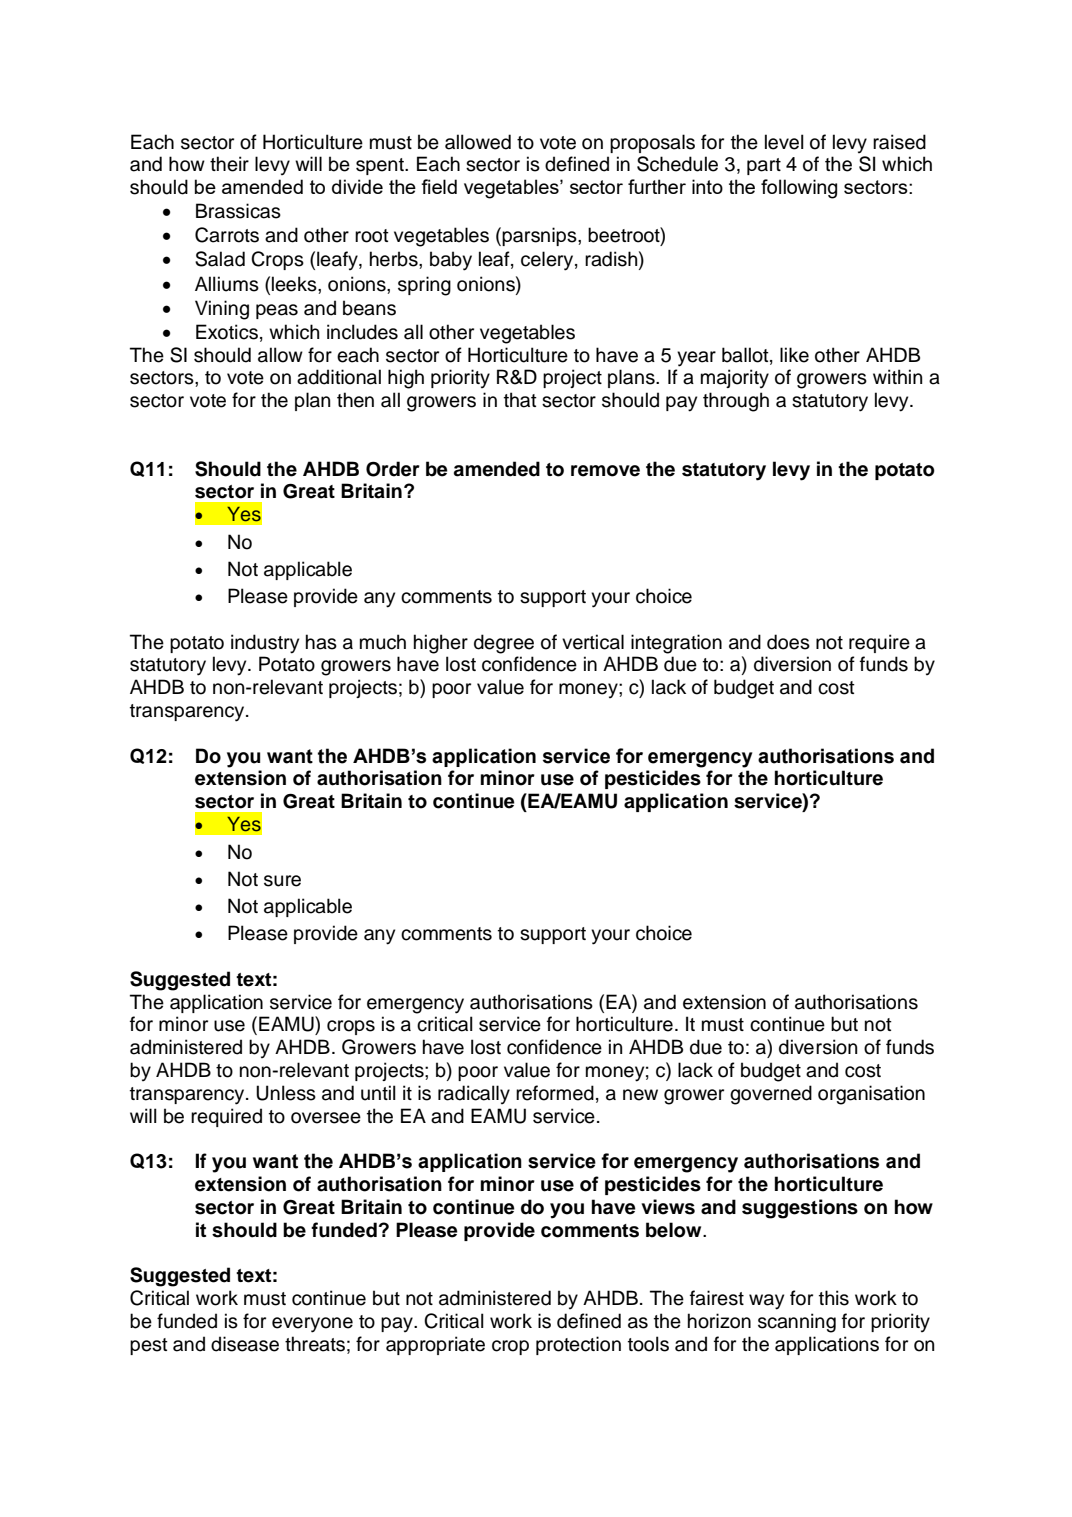 The height and width of the image is (1517, 1072). Describe the element at coordinates (312, 1325) in the image. I see `everyone` at that location.
